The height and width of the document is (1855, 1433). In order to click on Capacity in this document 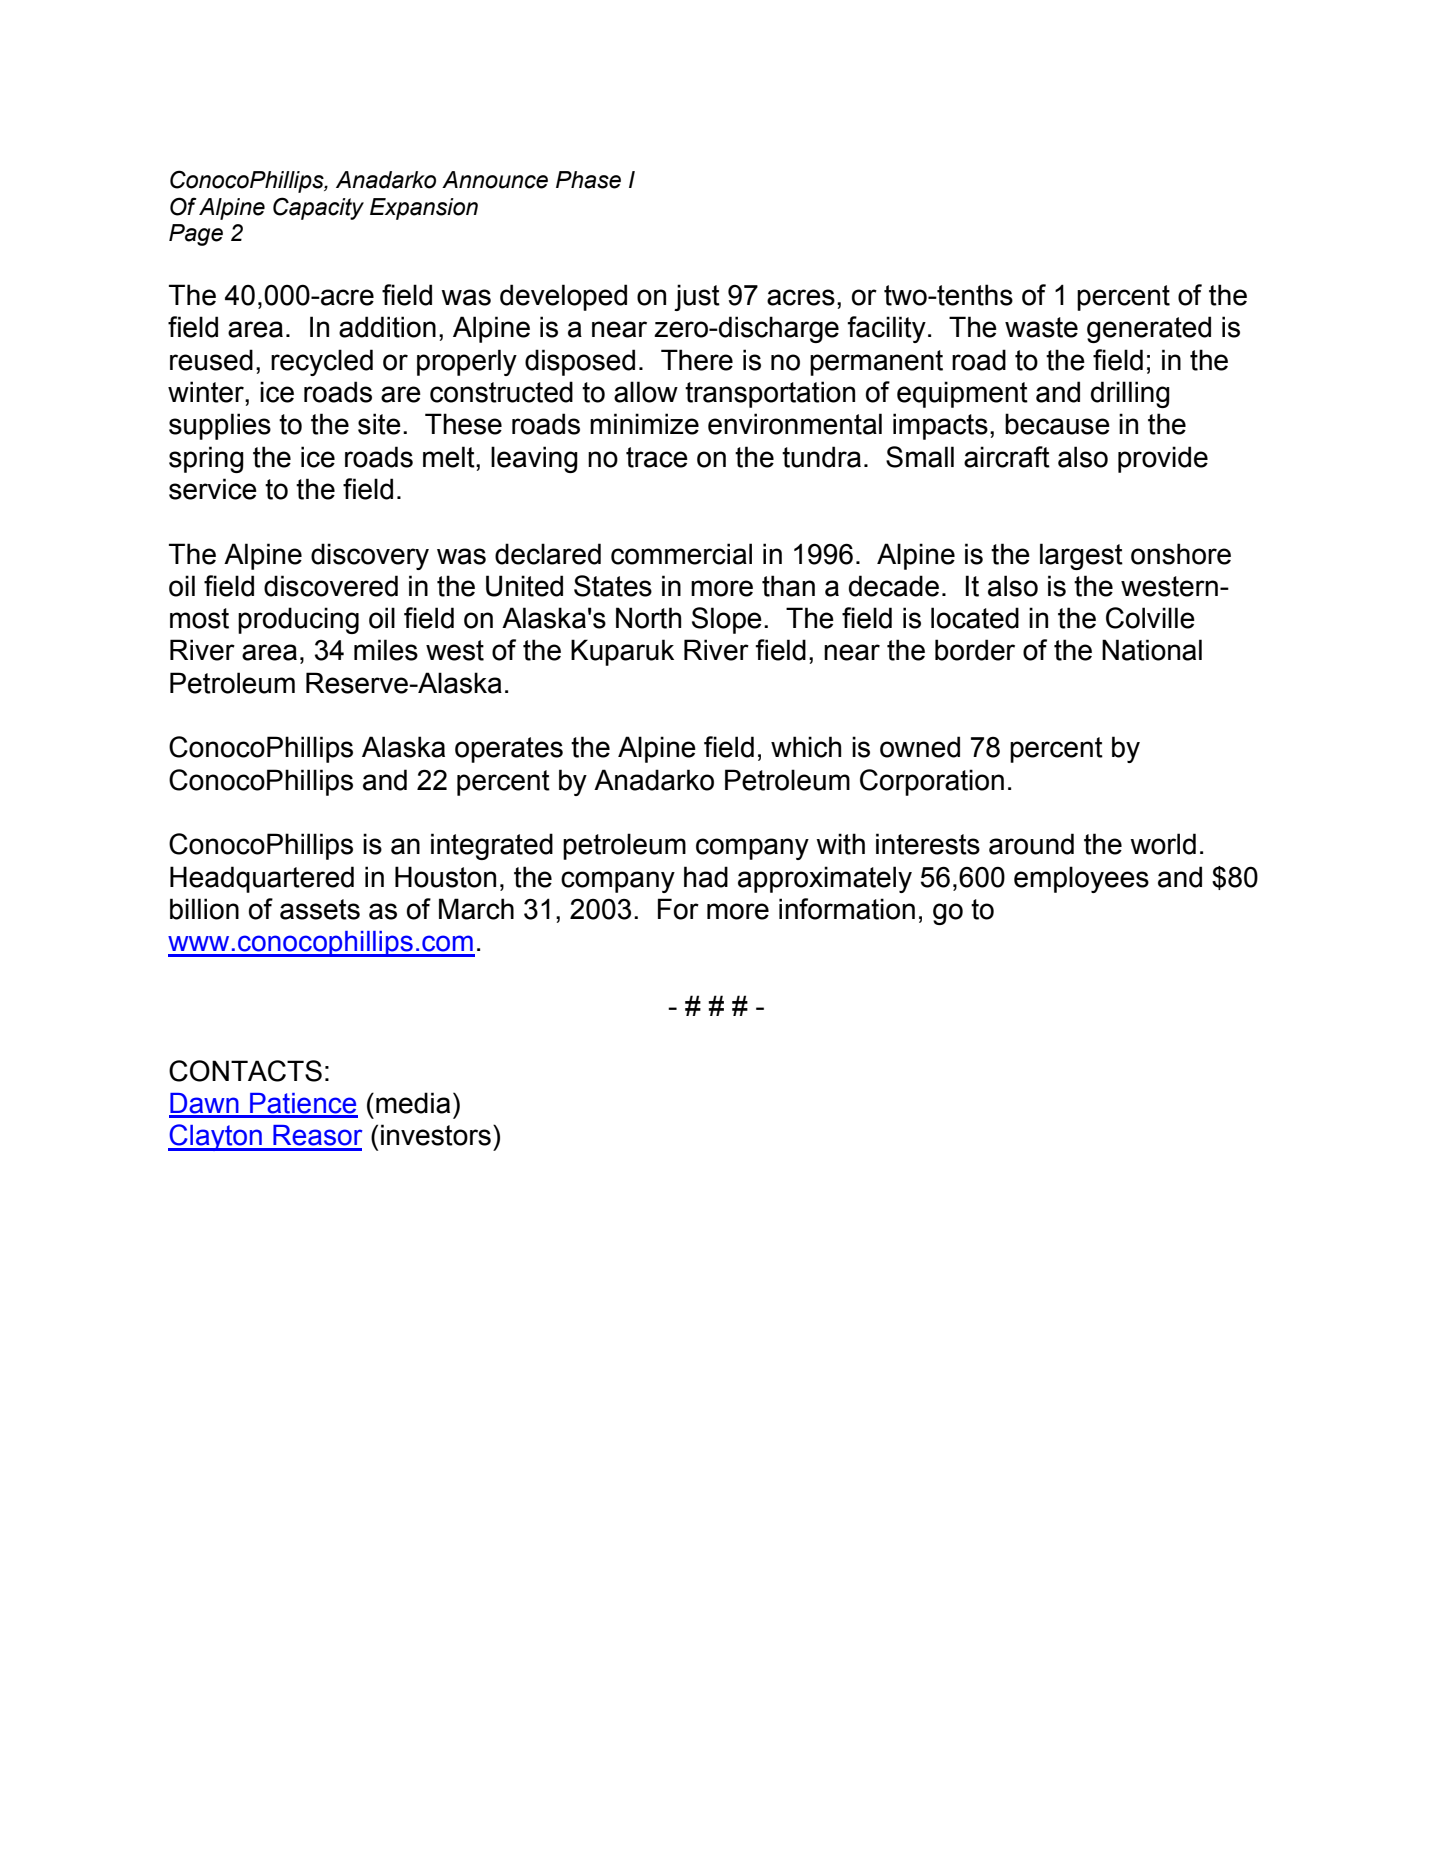, I will do `click(318, 208)`.
